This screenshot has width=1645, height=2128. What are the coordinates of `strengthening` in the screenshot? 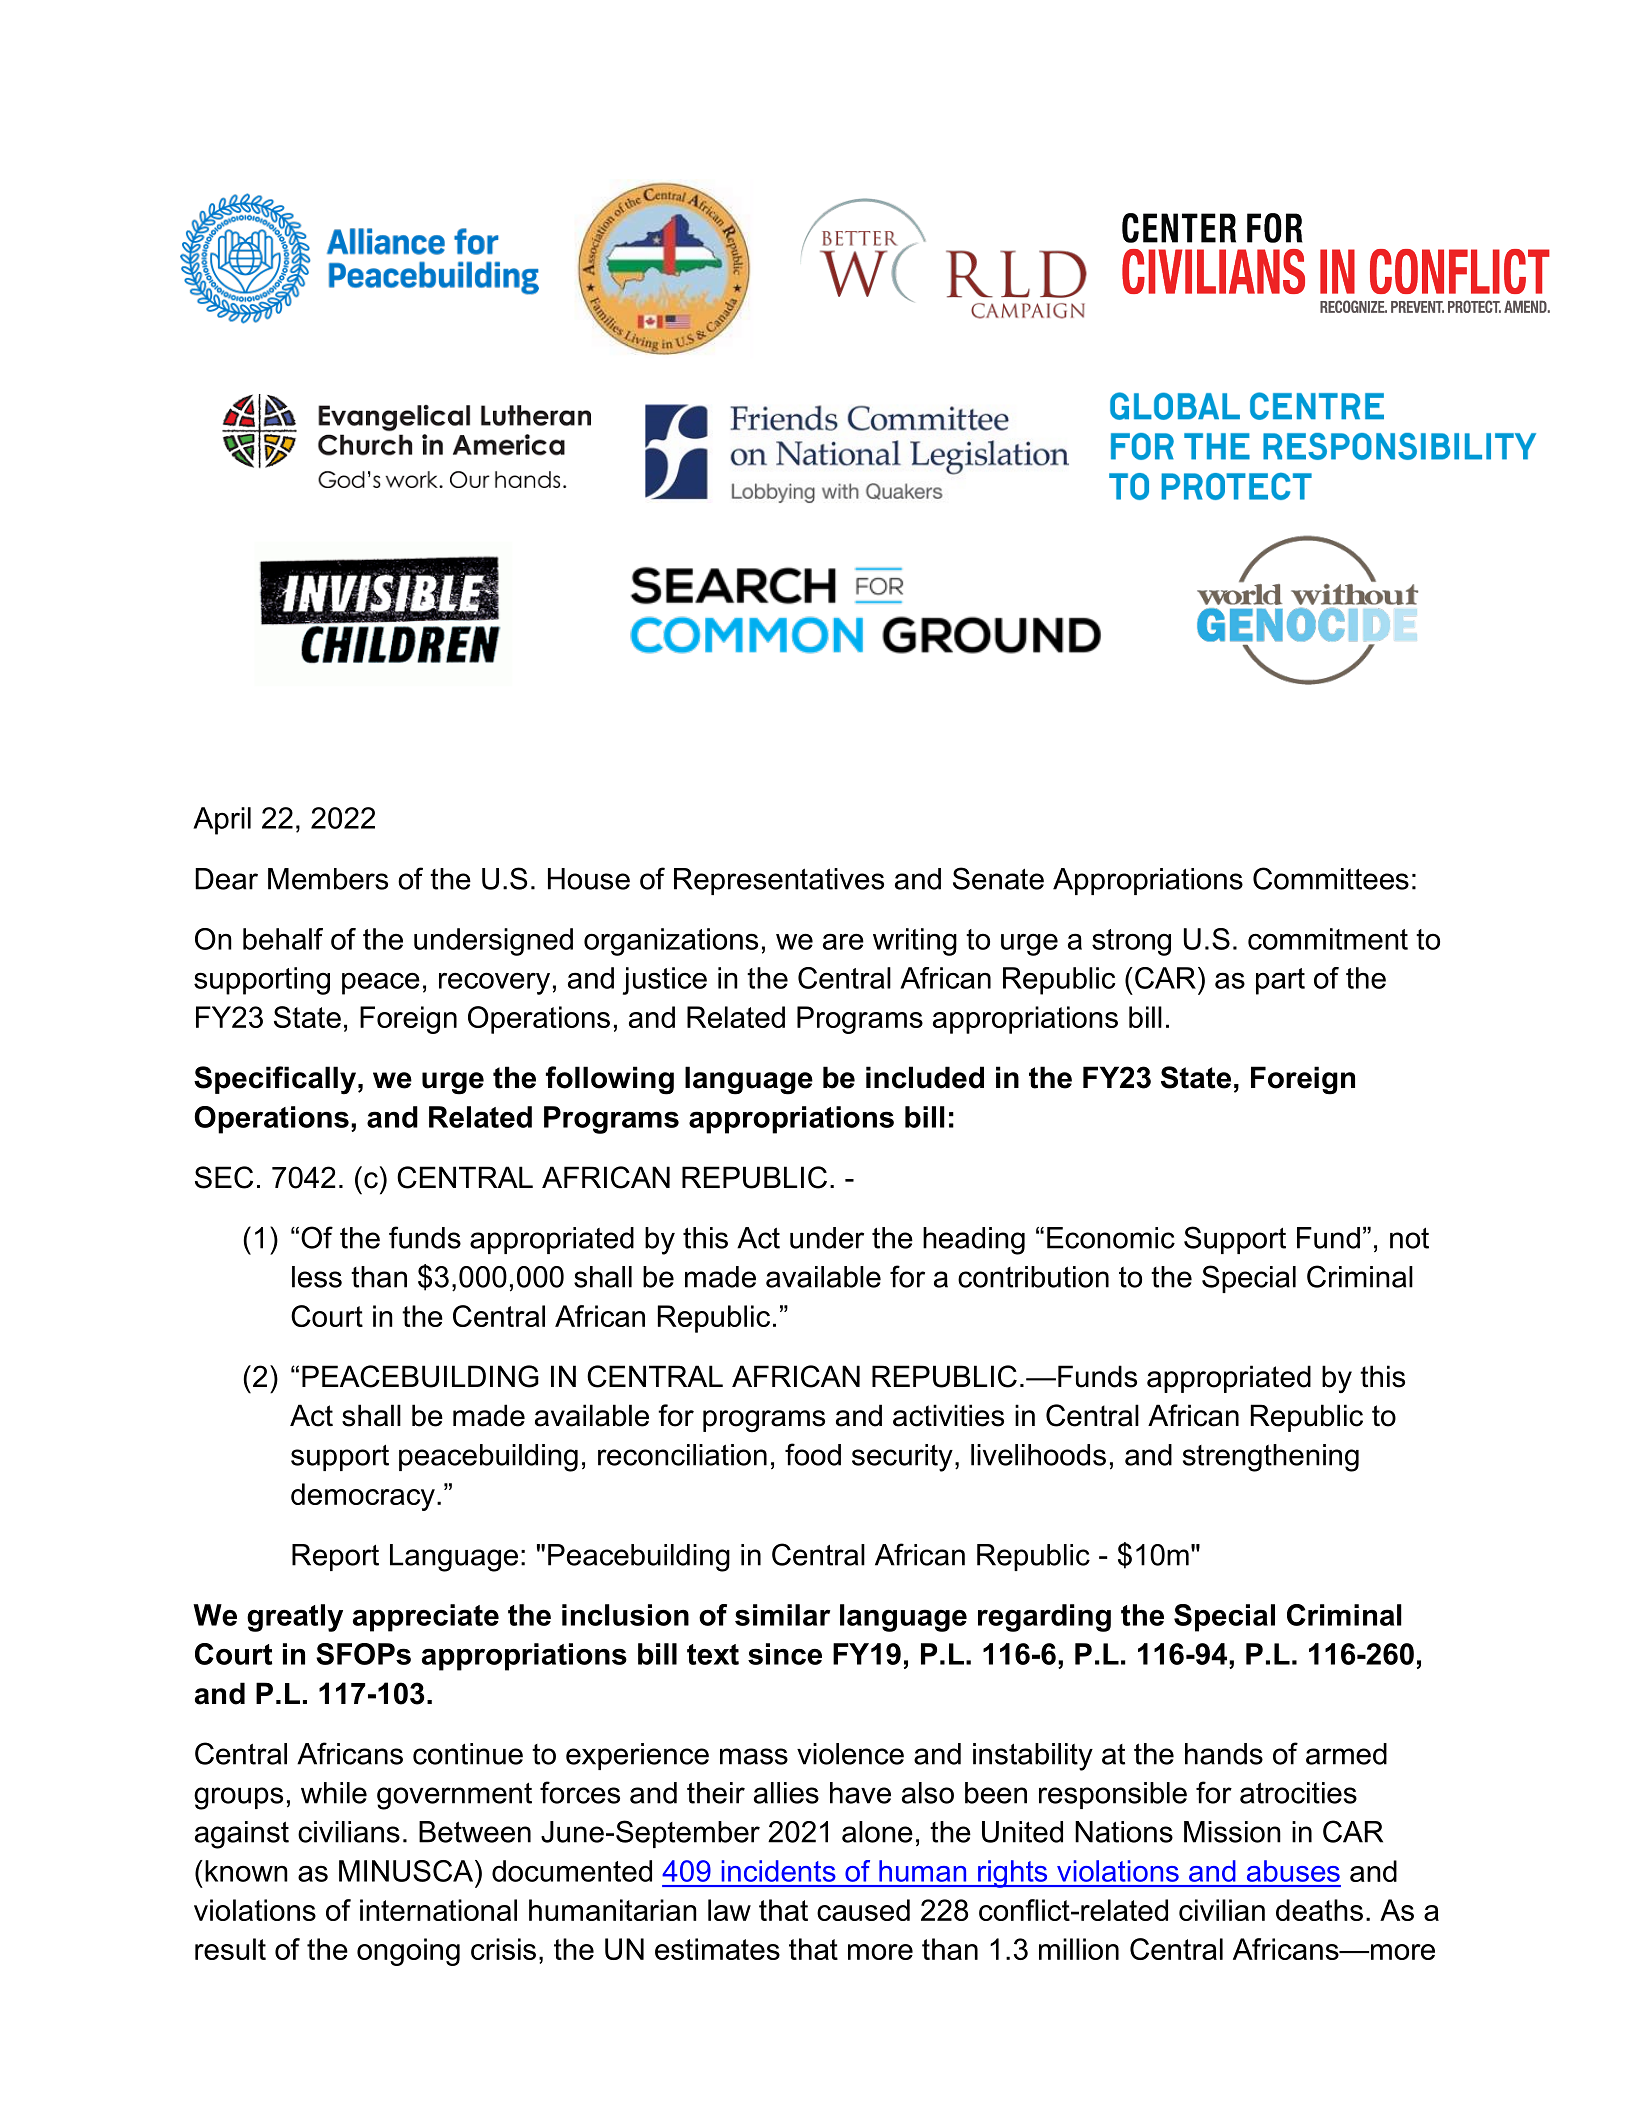 It's located at (1271, 1458).
